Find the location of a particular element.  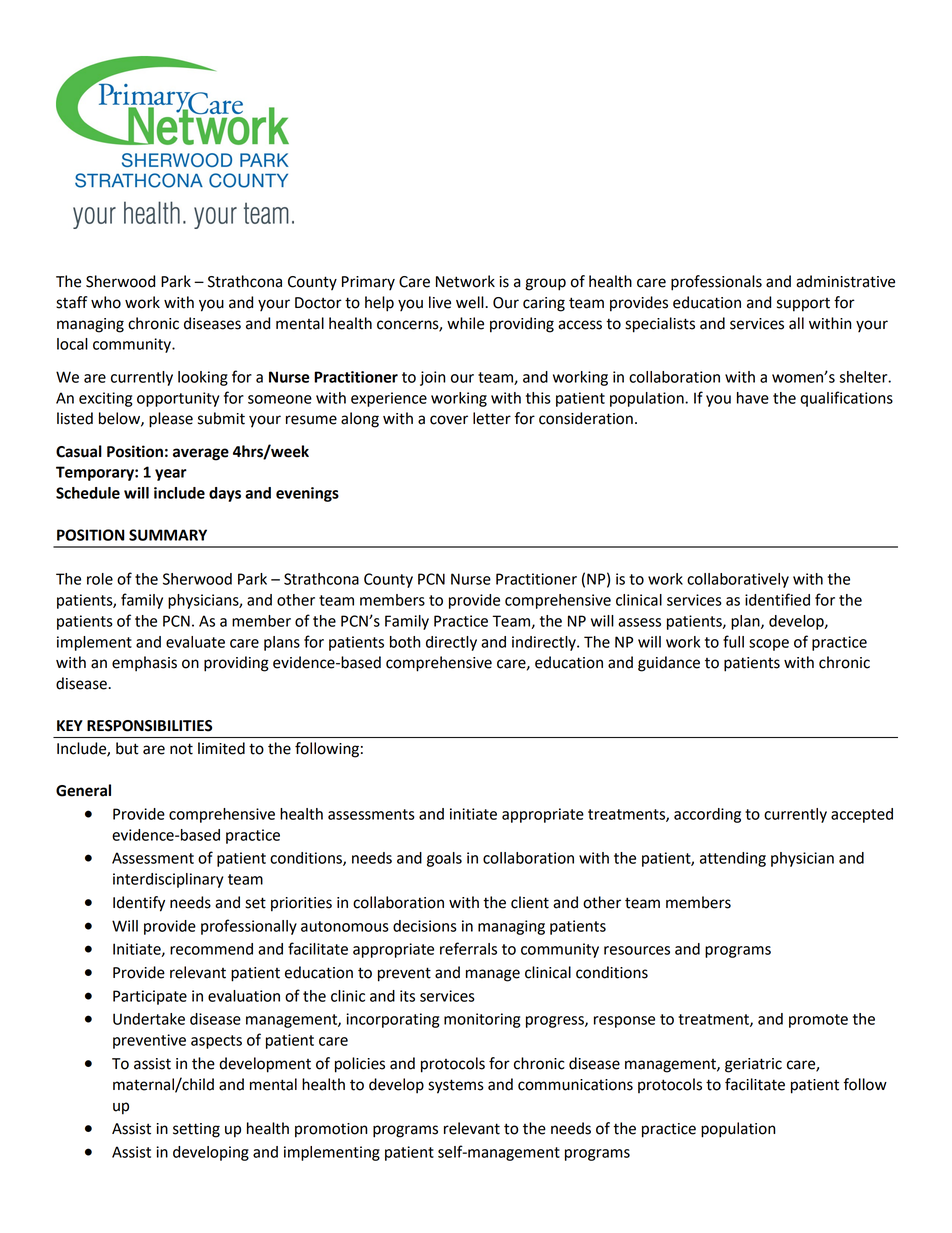

SUMMARY is located at coordinates (168, 535).
